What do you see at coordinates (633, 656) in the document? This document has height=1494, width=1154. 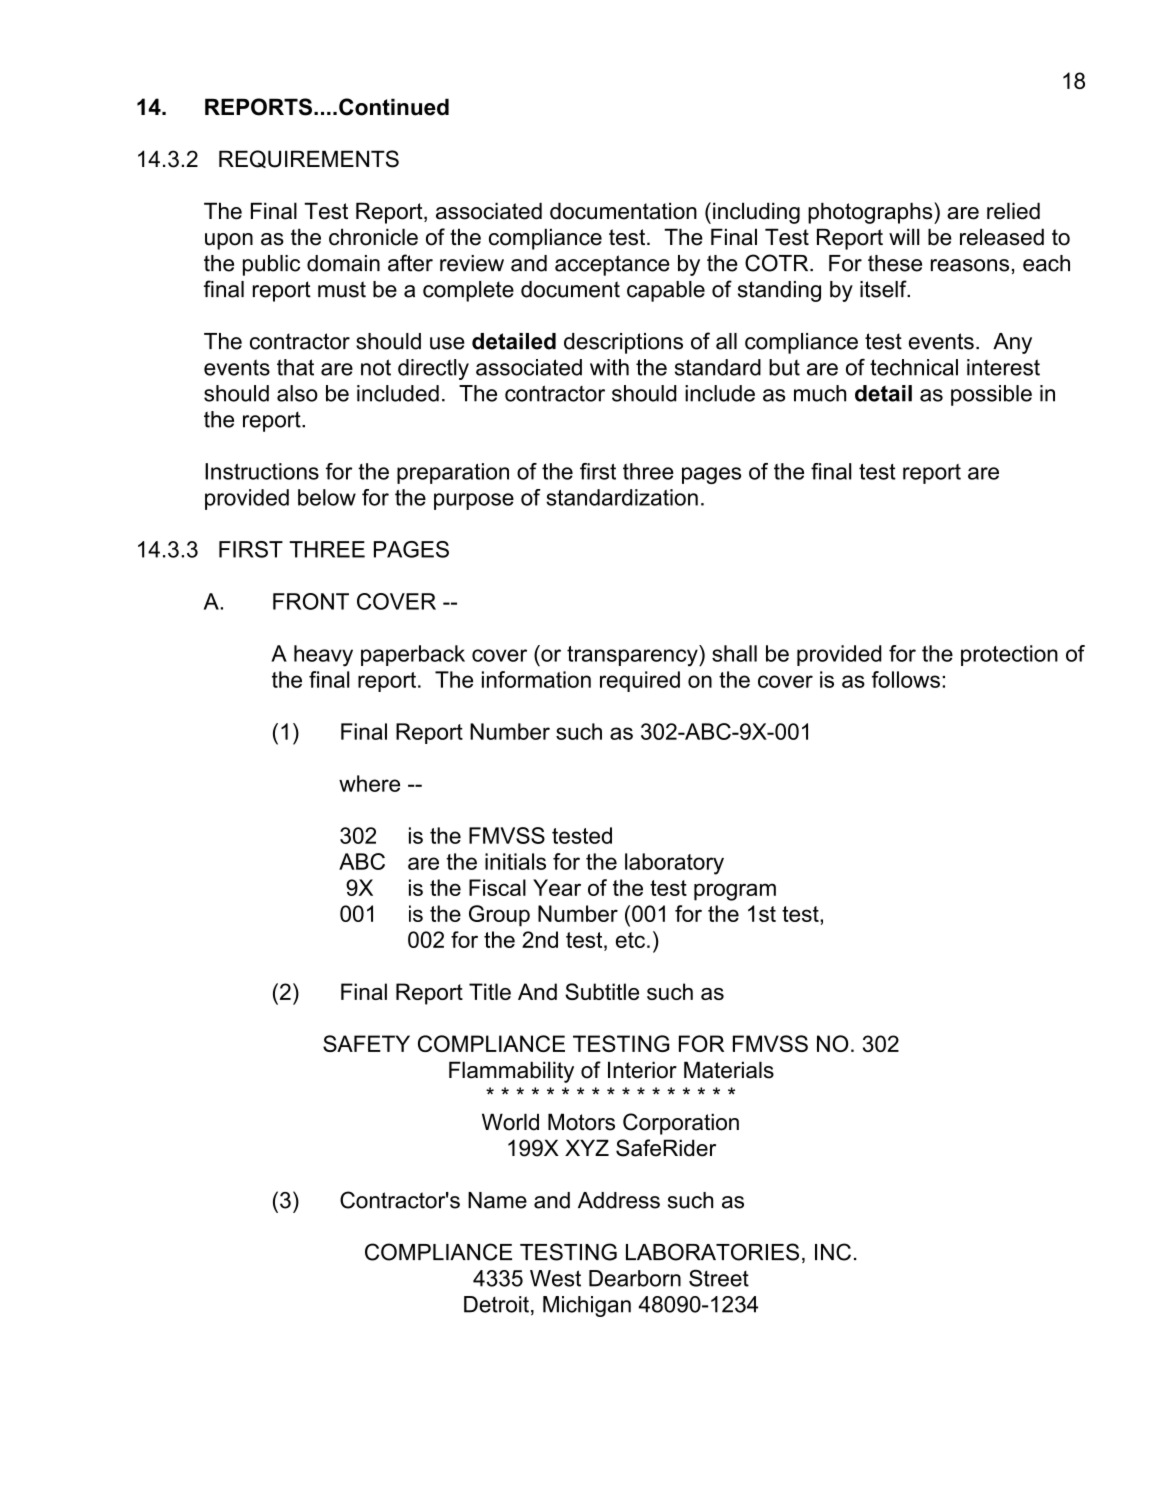 I see `transparency` at bounding box center [633, 656].
